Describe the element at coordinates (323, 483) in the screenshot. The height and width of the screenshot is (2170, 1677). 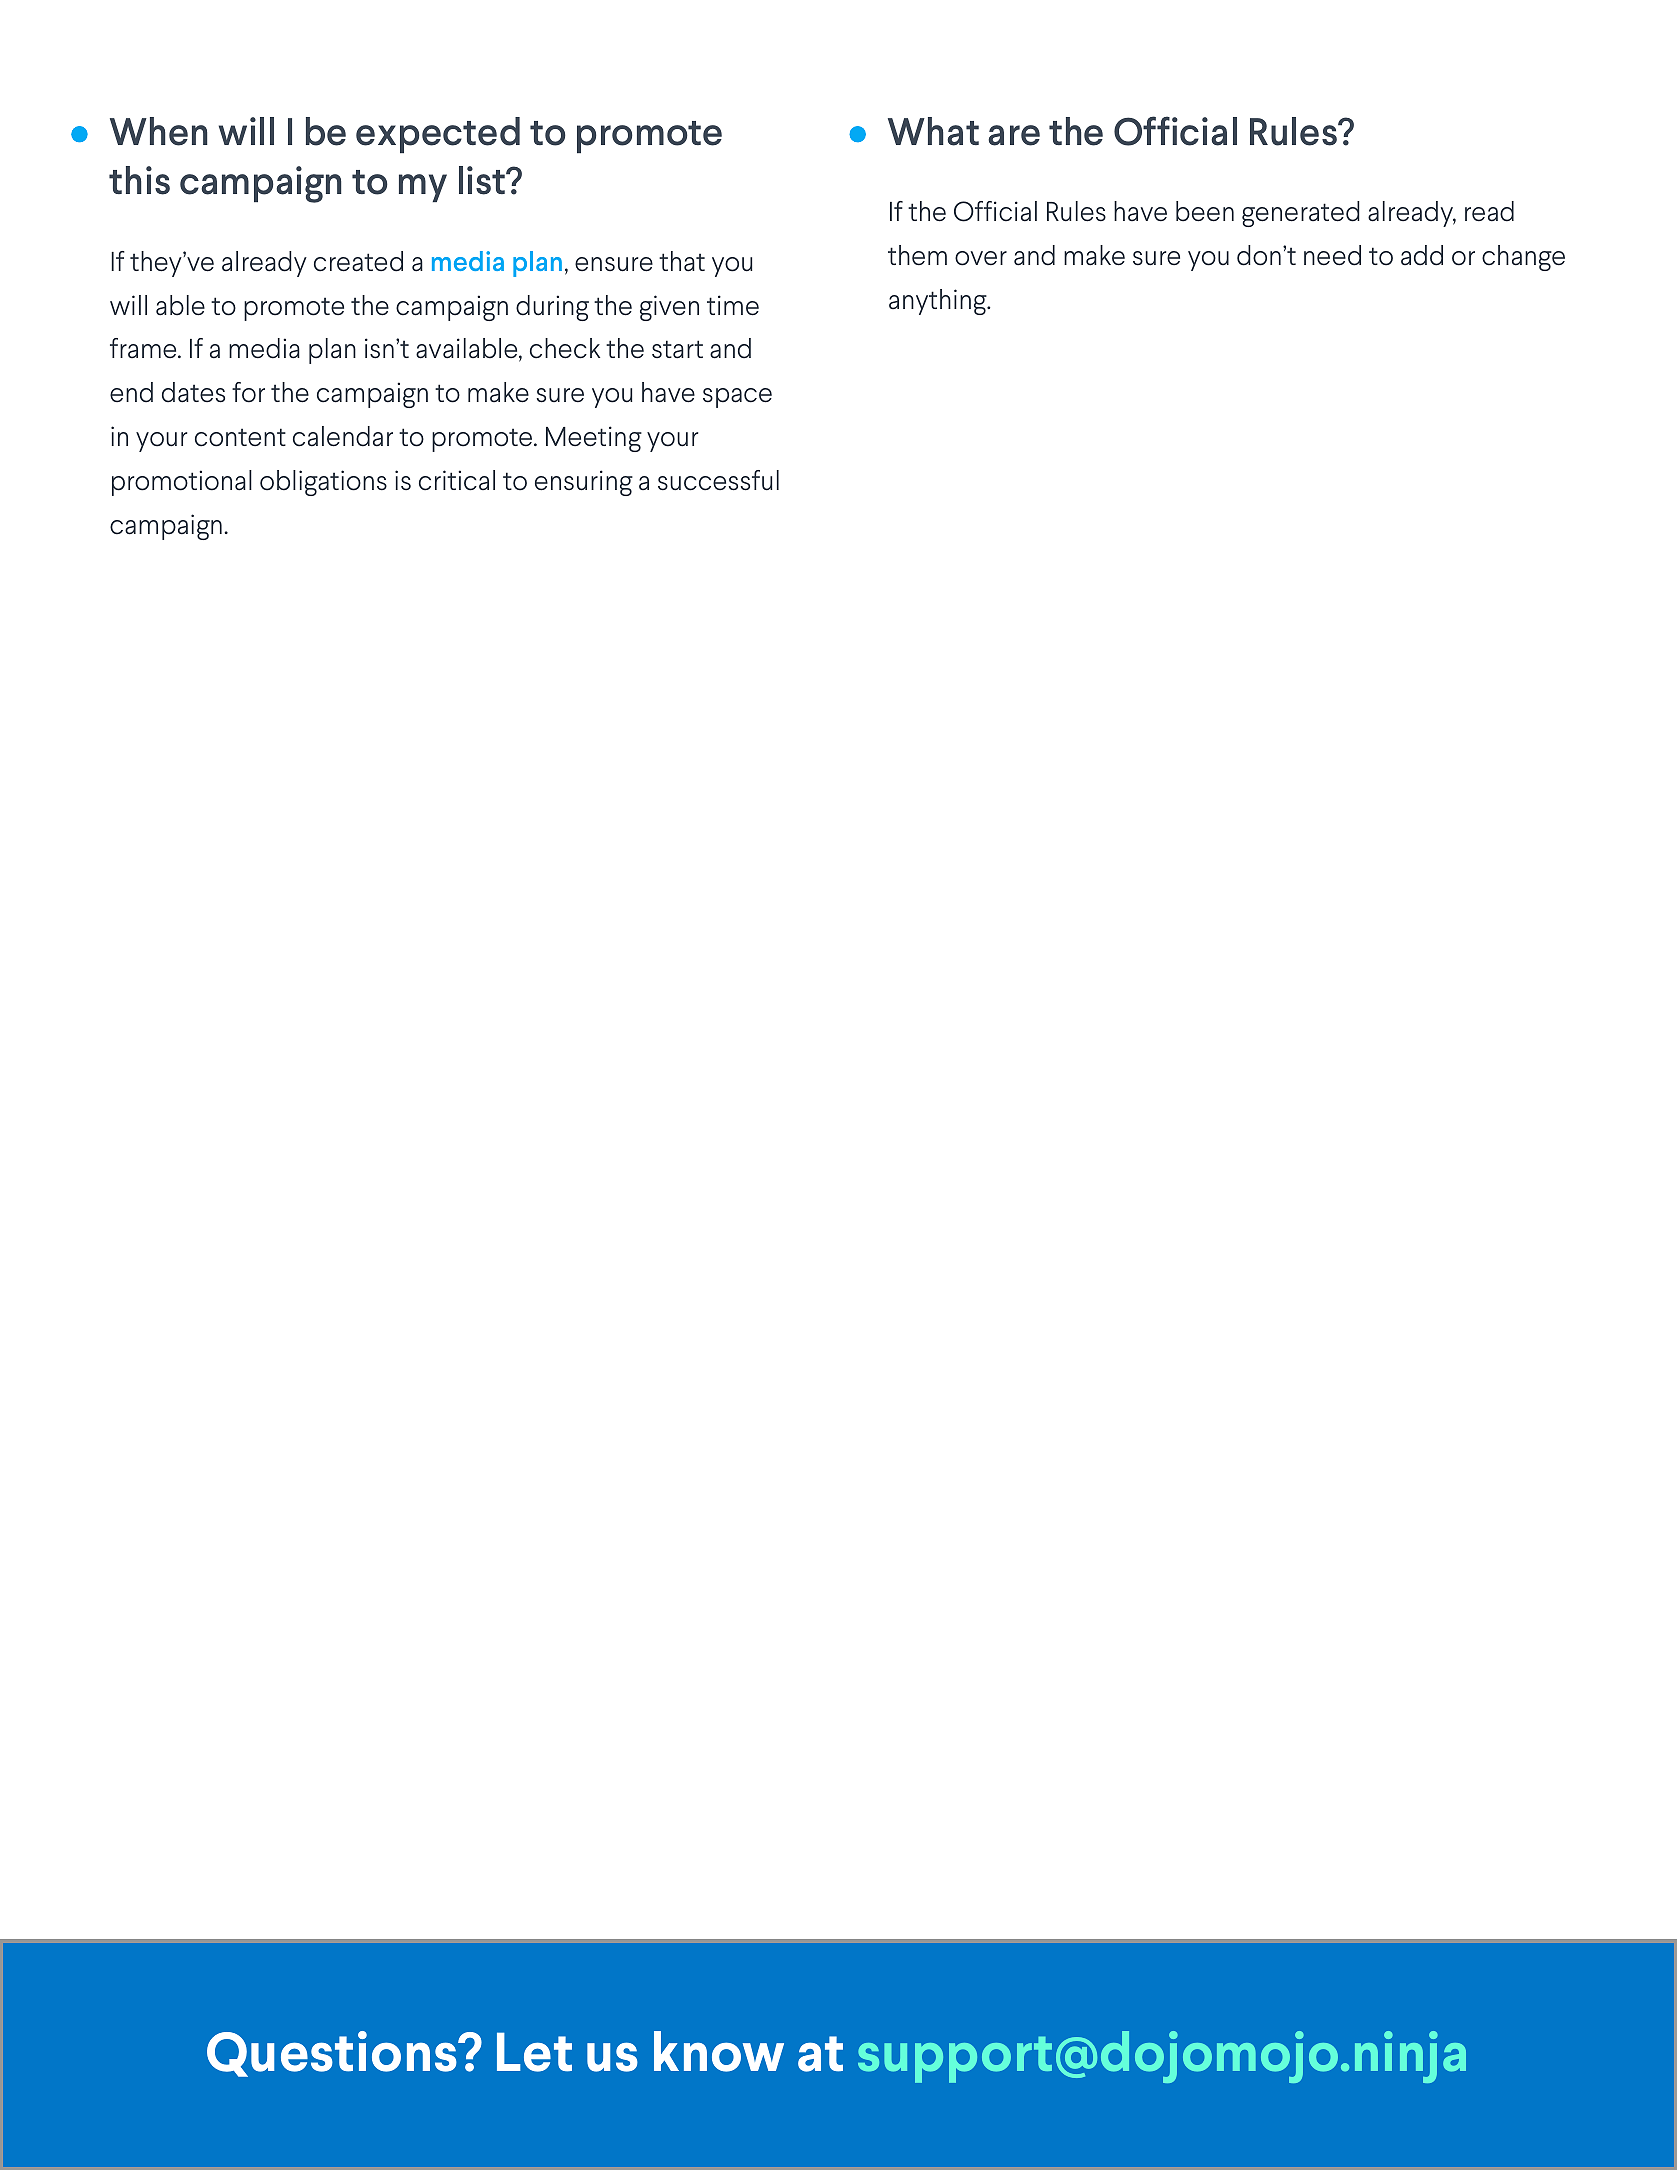
I see `obligations` at that location.
